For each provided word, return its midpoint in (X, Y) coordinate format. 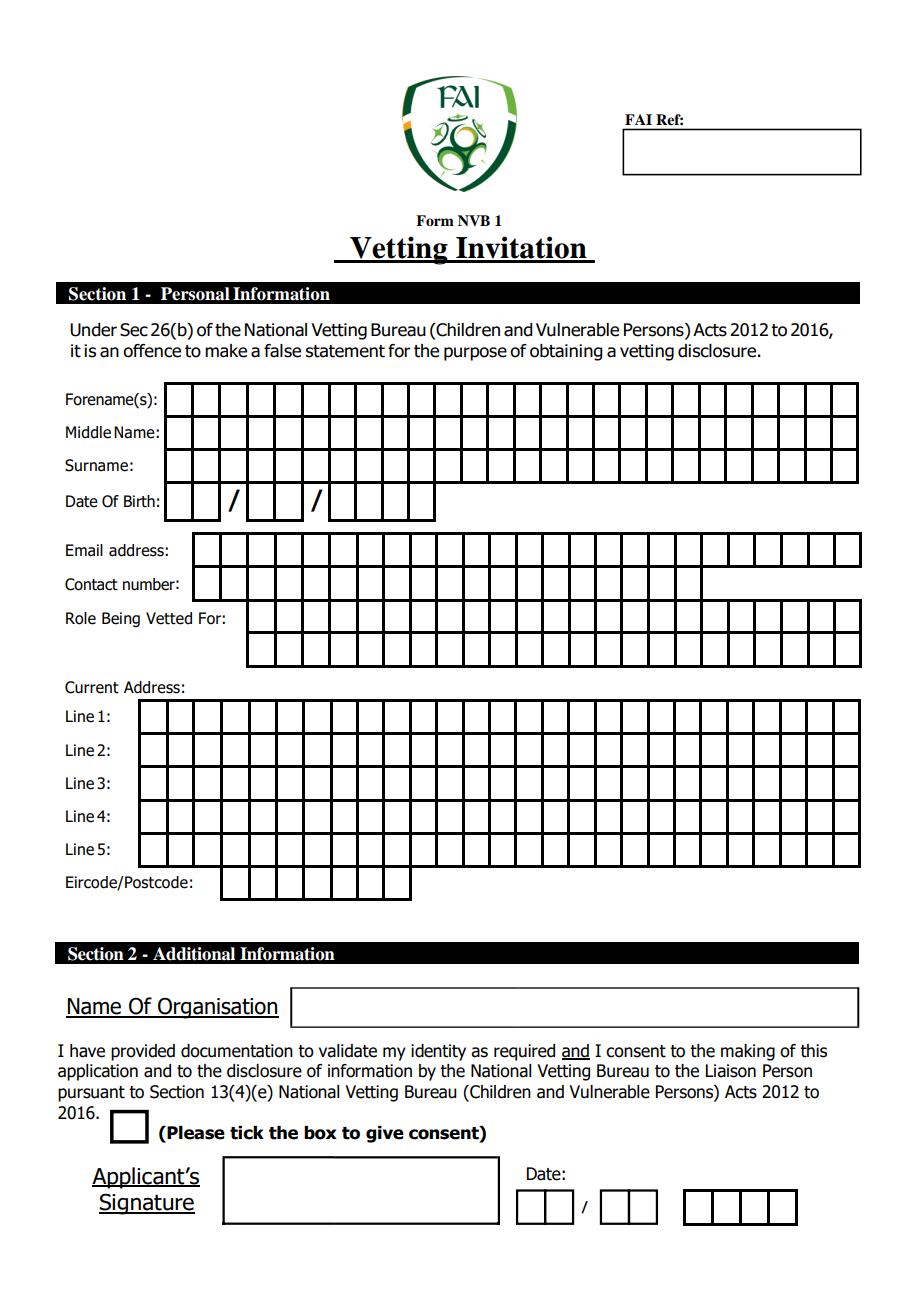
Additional (194, 954)
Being (121, 619)
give (385, 1134)
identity (438, 1052)
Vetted (169, 618)
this (813, 1051)
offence (152, 351)
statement (345, 351)
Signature (147, 1204)
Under (93, 330)
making (748, 1052)
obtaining (566, 352)
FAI (638, 119)
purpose (475, 354)
